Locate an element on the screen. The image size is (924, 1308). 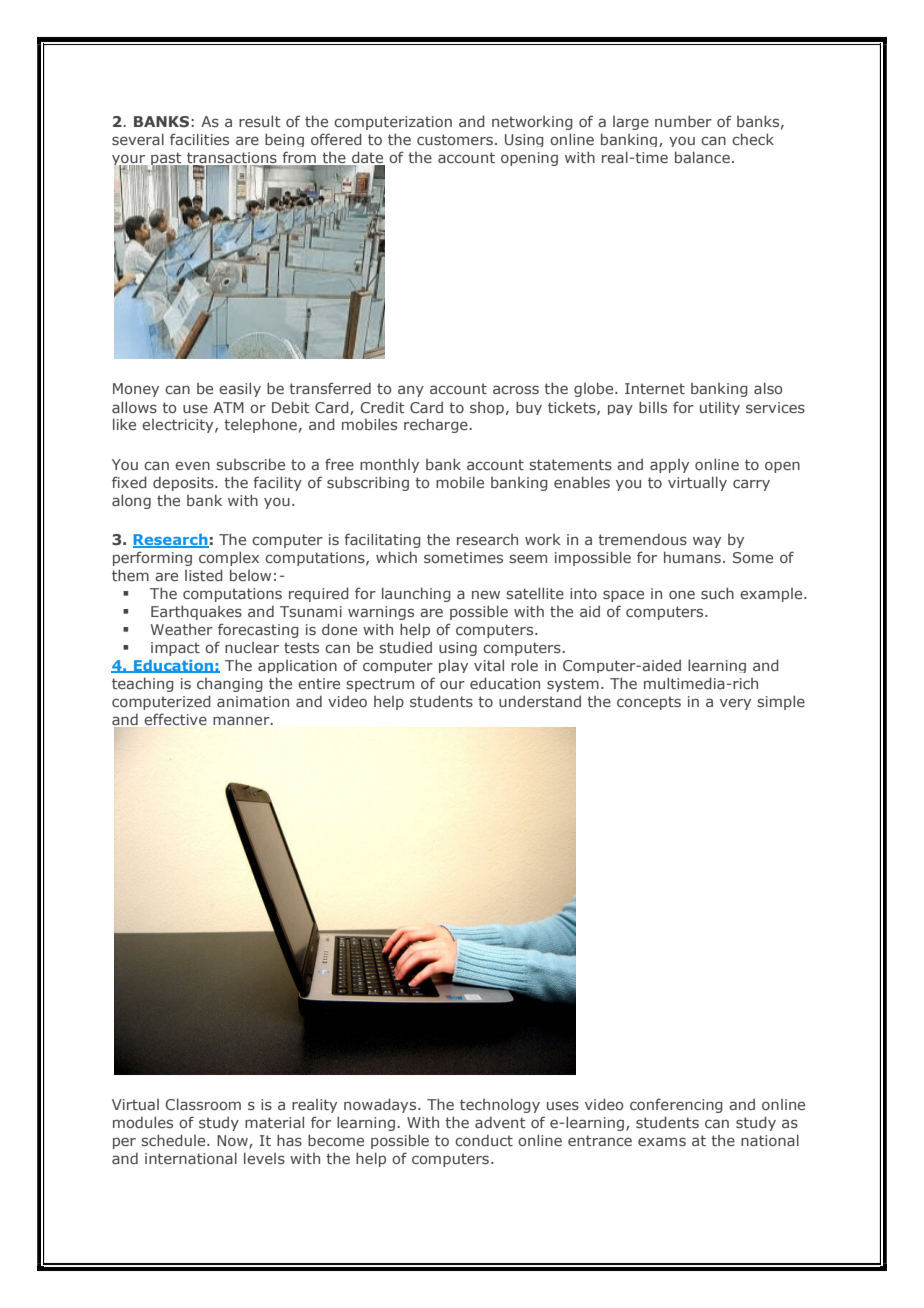
play is located at coordinates (453, 666).
